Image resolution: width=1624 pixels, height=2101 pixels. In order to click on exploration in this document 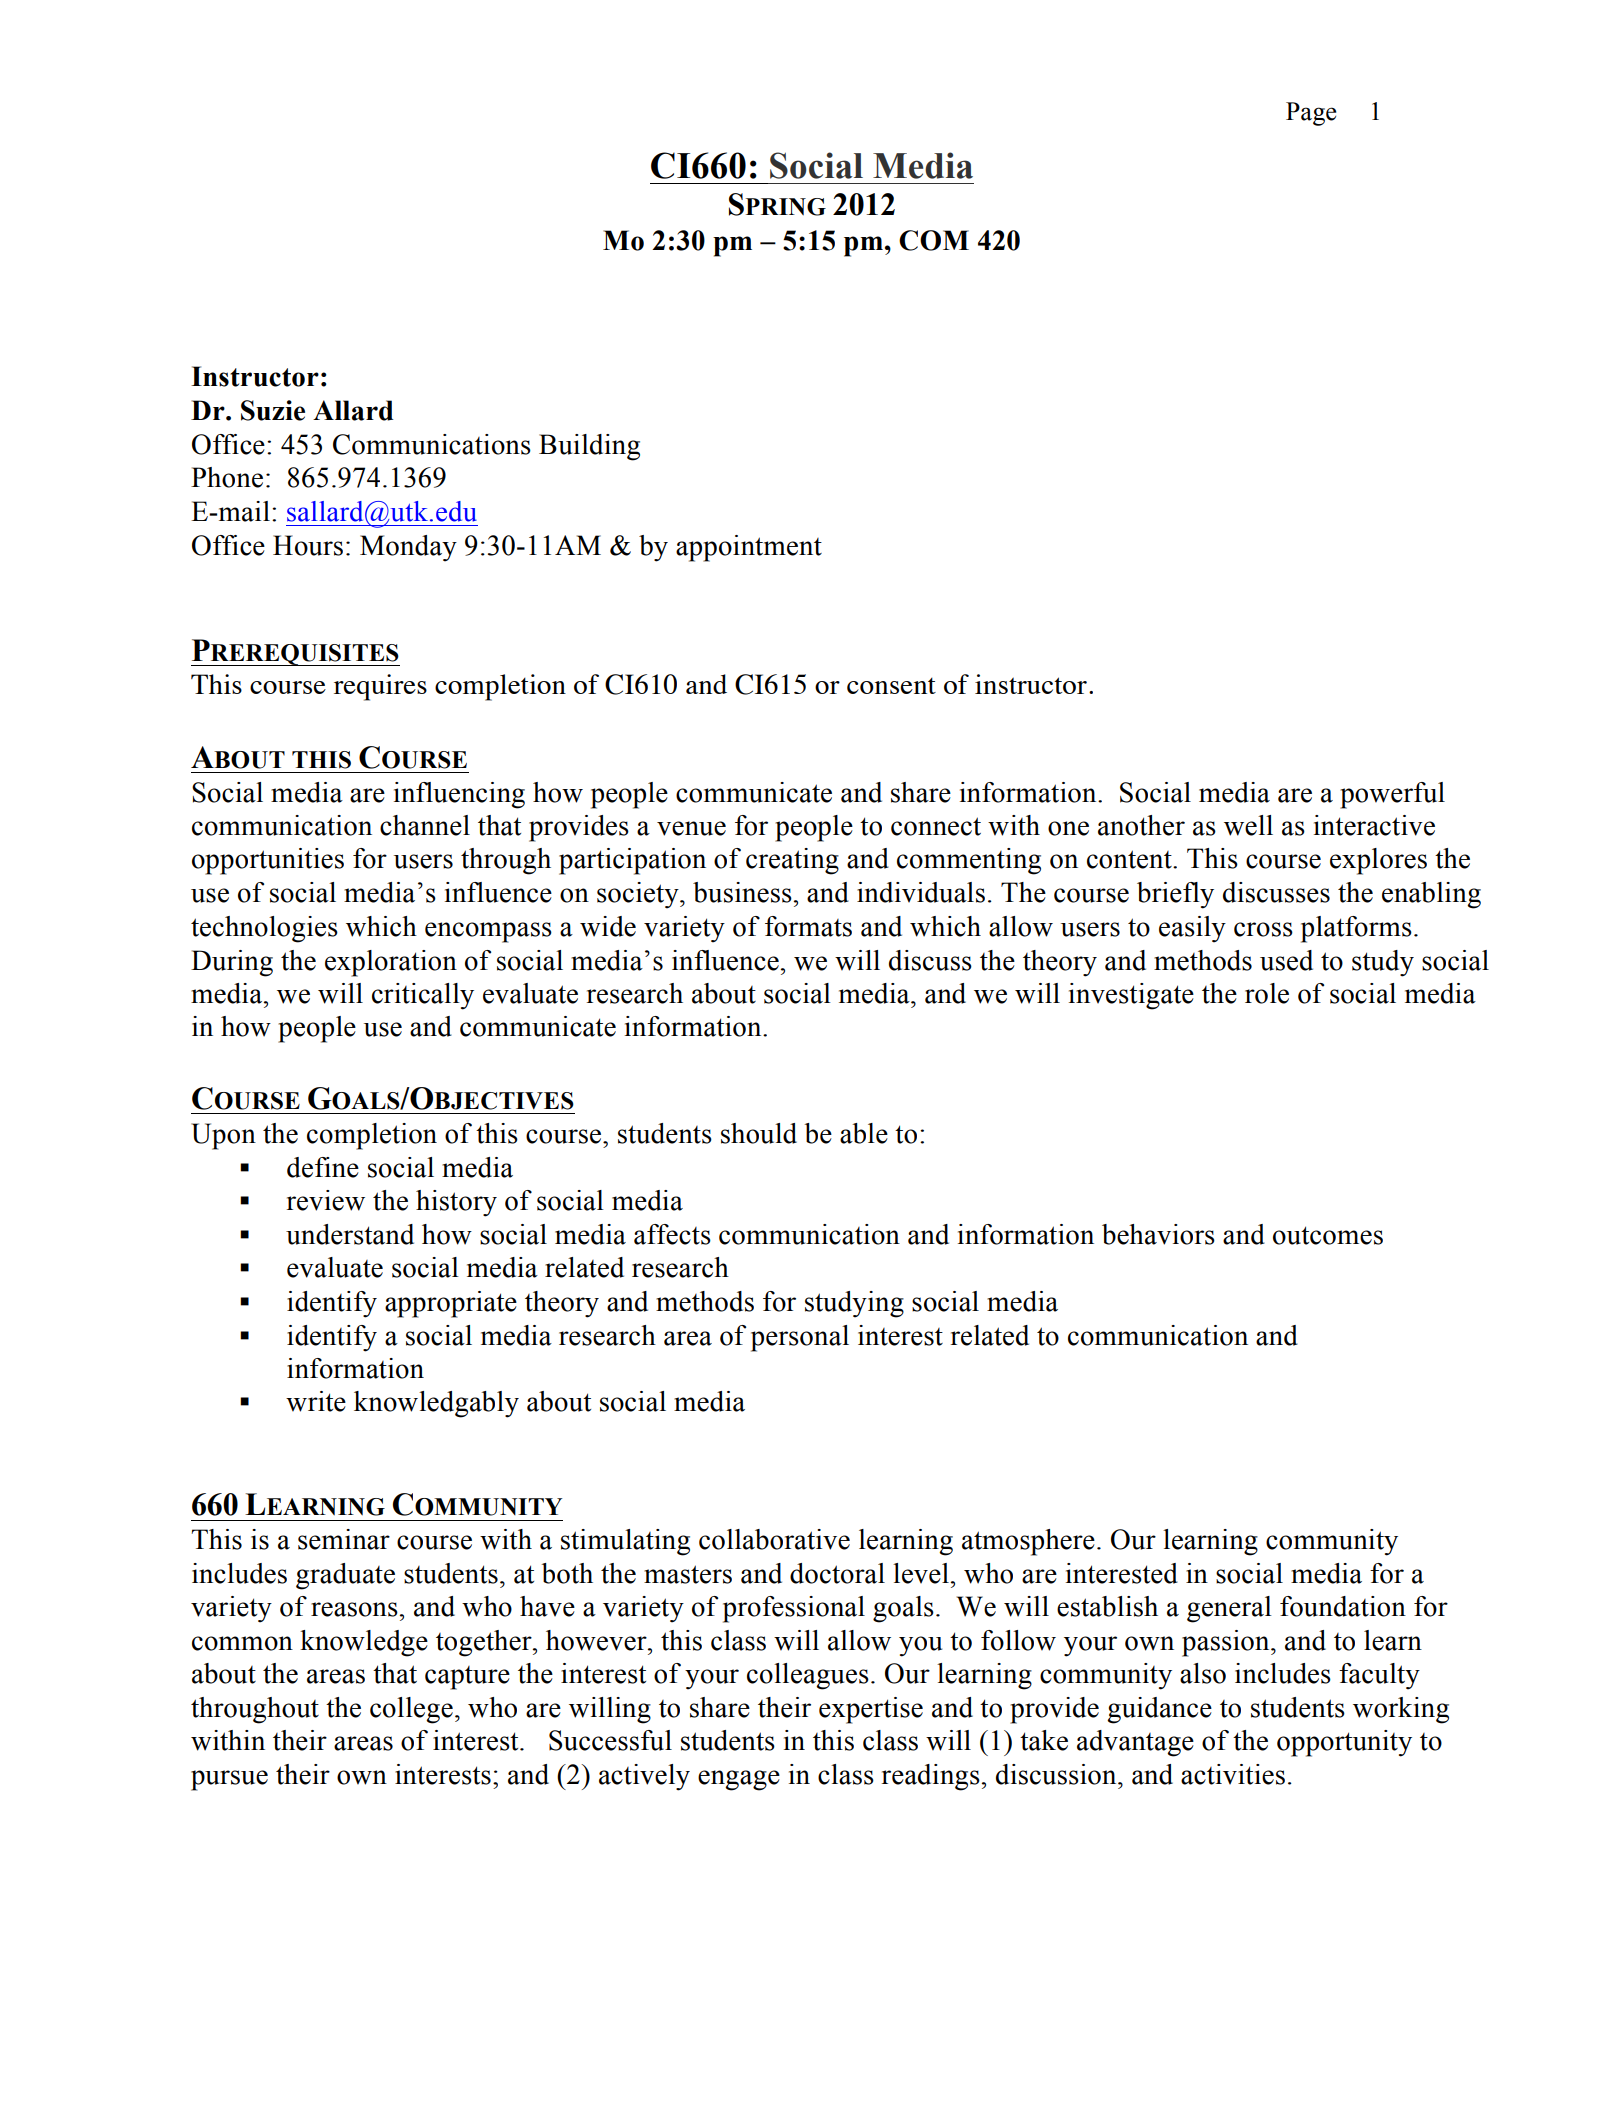, I will do `click(391, 963)`.
